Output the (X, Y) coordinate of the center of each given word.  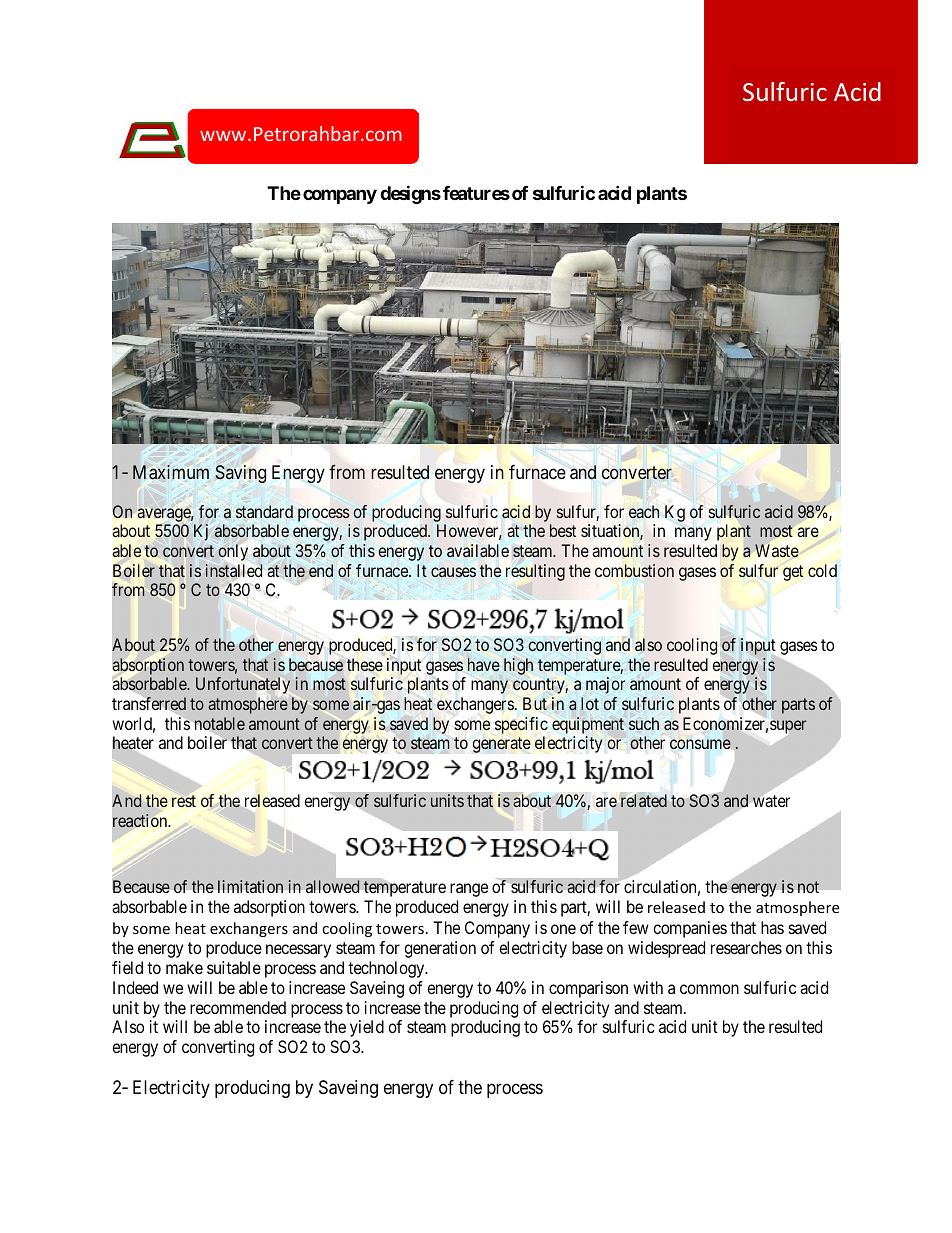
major (605, 685)
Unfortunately (243, 685)
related (644, 800)
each (644, 511)
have (484, 664)
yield (367, 1028)
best (563, 530)
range (469, 890)
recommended (238, 1007)
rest (184, 801)
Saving (240, 474)
